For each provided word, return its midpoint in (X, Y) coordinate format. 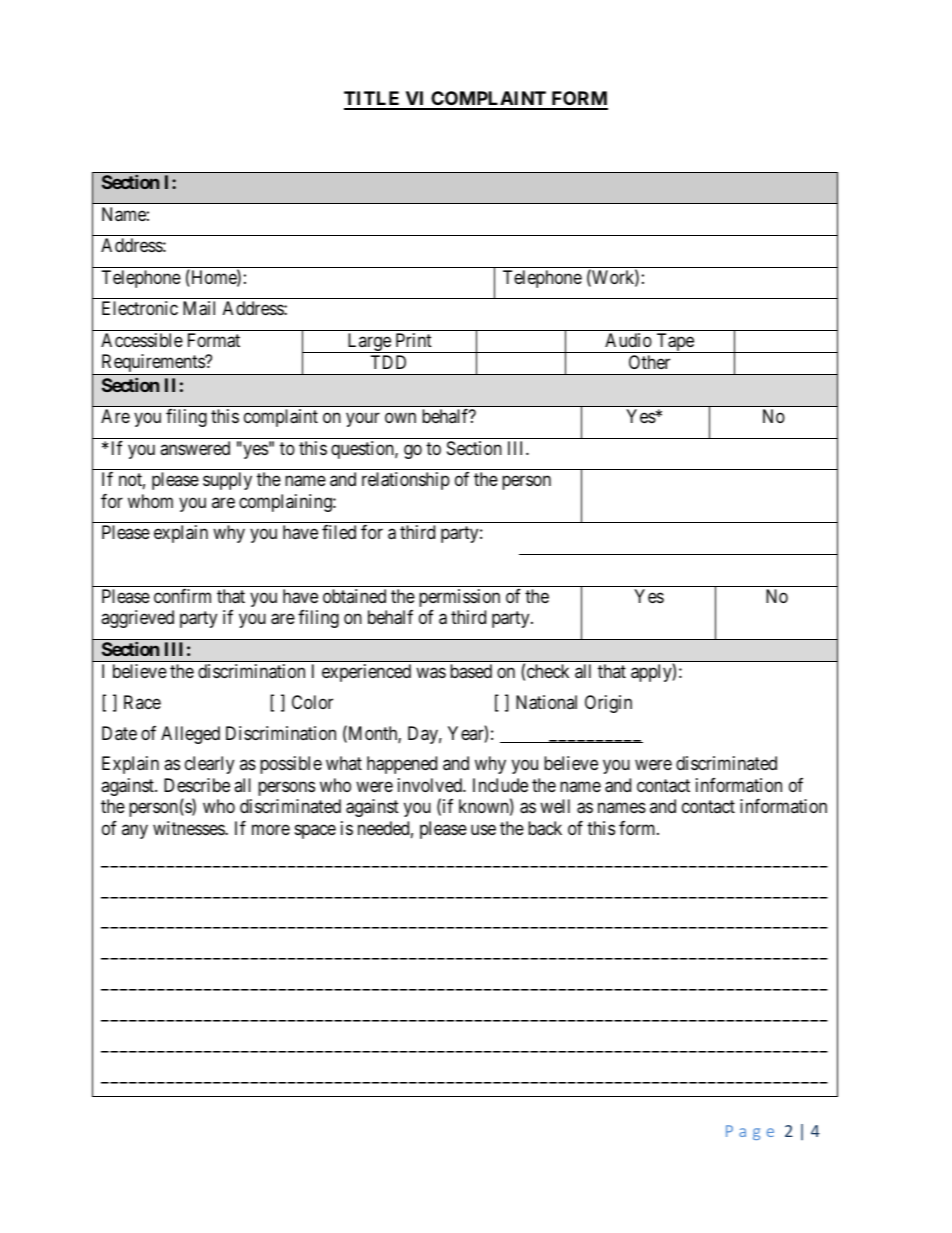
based (471, 671)
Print (414, 340)
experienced (366, 673)
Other (649, 362)
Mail (199, 308)
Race (142, 702)
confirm (182, 596)
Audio (628, 340)
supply (227, 481)
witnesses (189, 828)
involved (431, 785)
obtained (354, 596)
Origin (608, 704)
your (363, 420)
